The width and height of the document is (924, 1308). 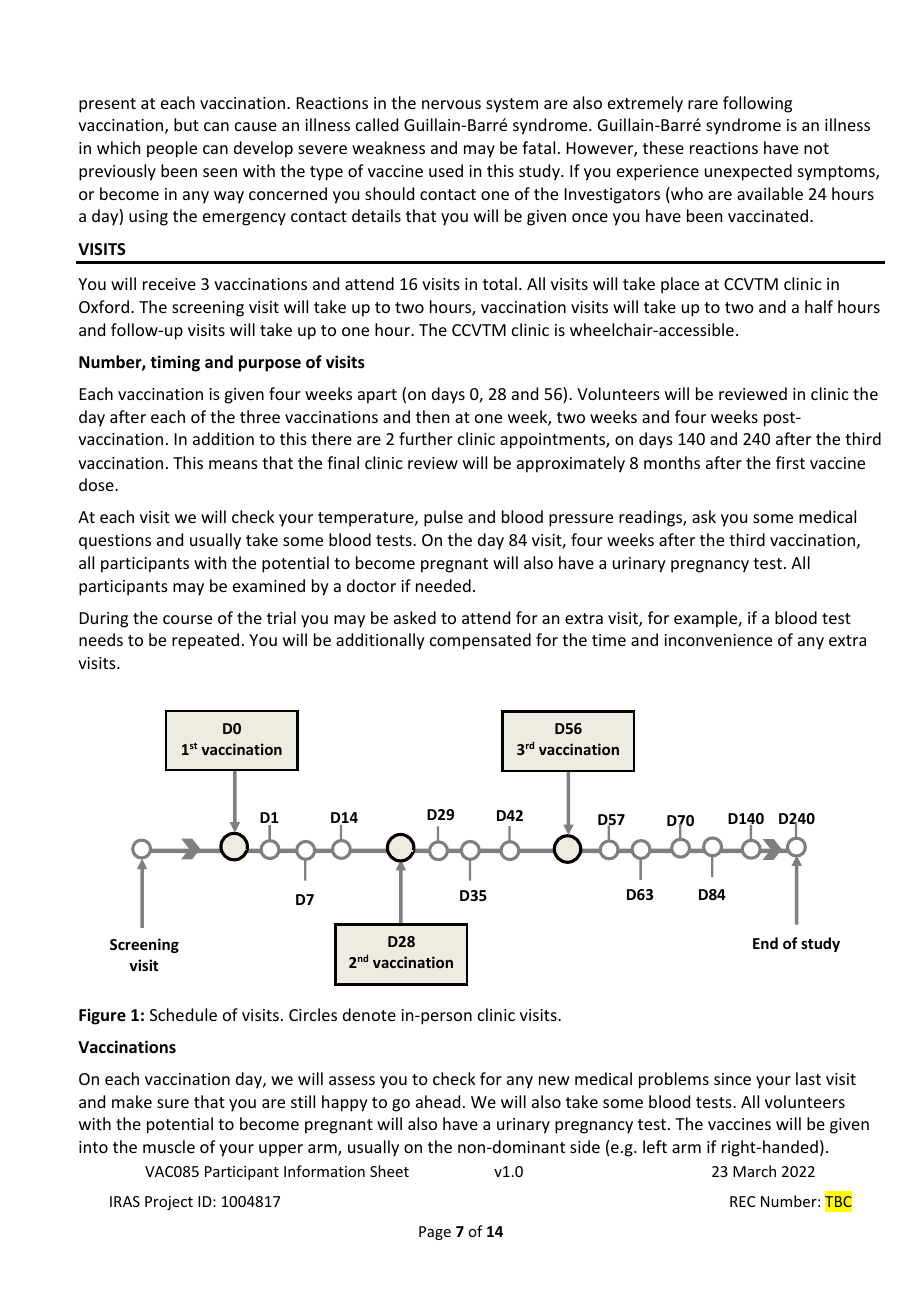 What do you see at coordinates (748, 172) in the document?
I see `unexpected` at bounding box center [748, 172].
